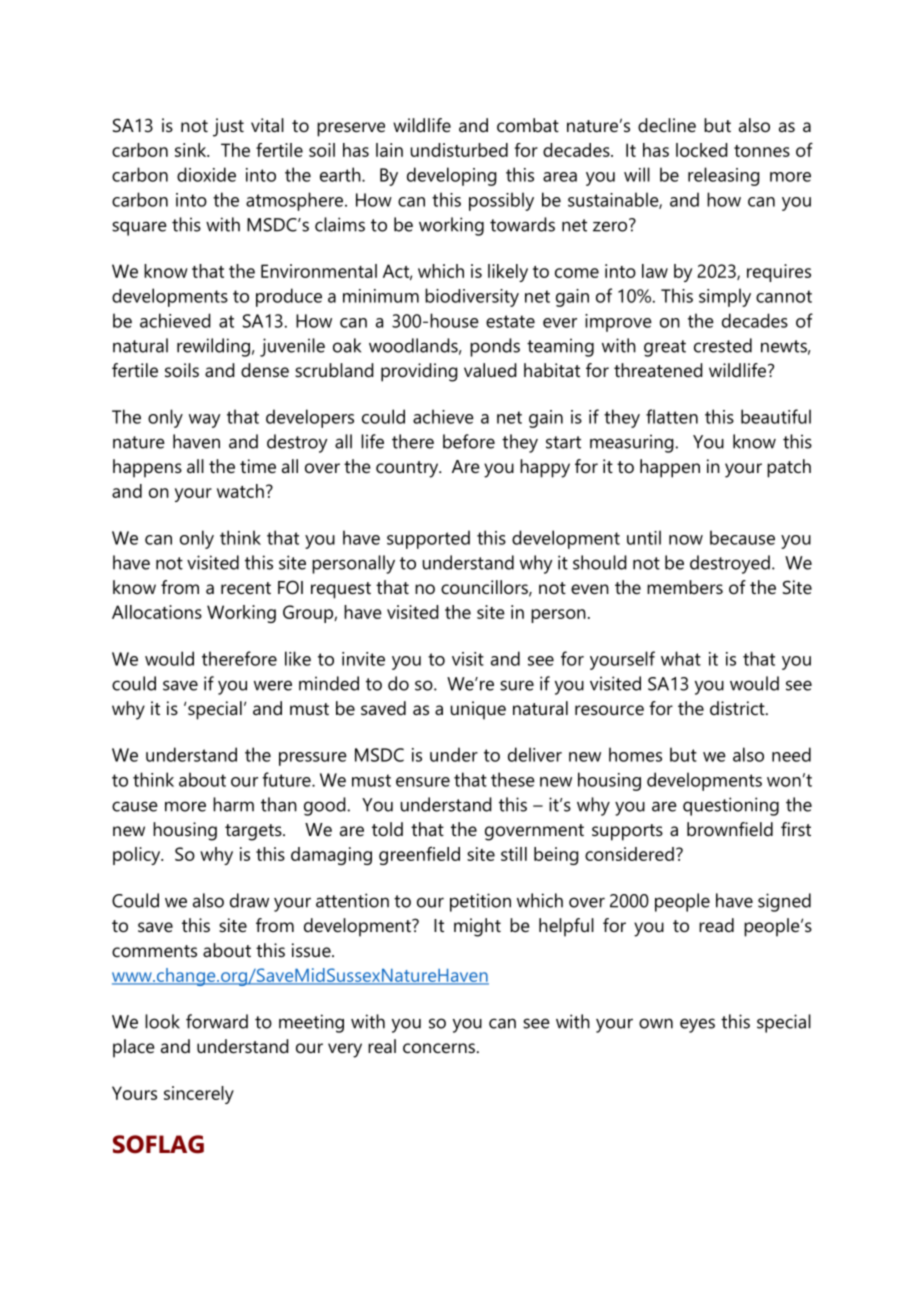 Image resolution: width=924 pixels, height=1308 pixels. Describe the element at coordinates (459, 150) in the screenshot. I see `undisturbed` at that location.
